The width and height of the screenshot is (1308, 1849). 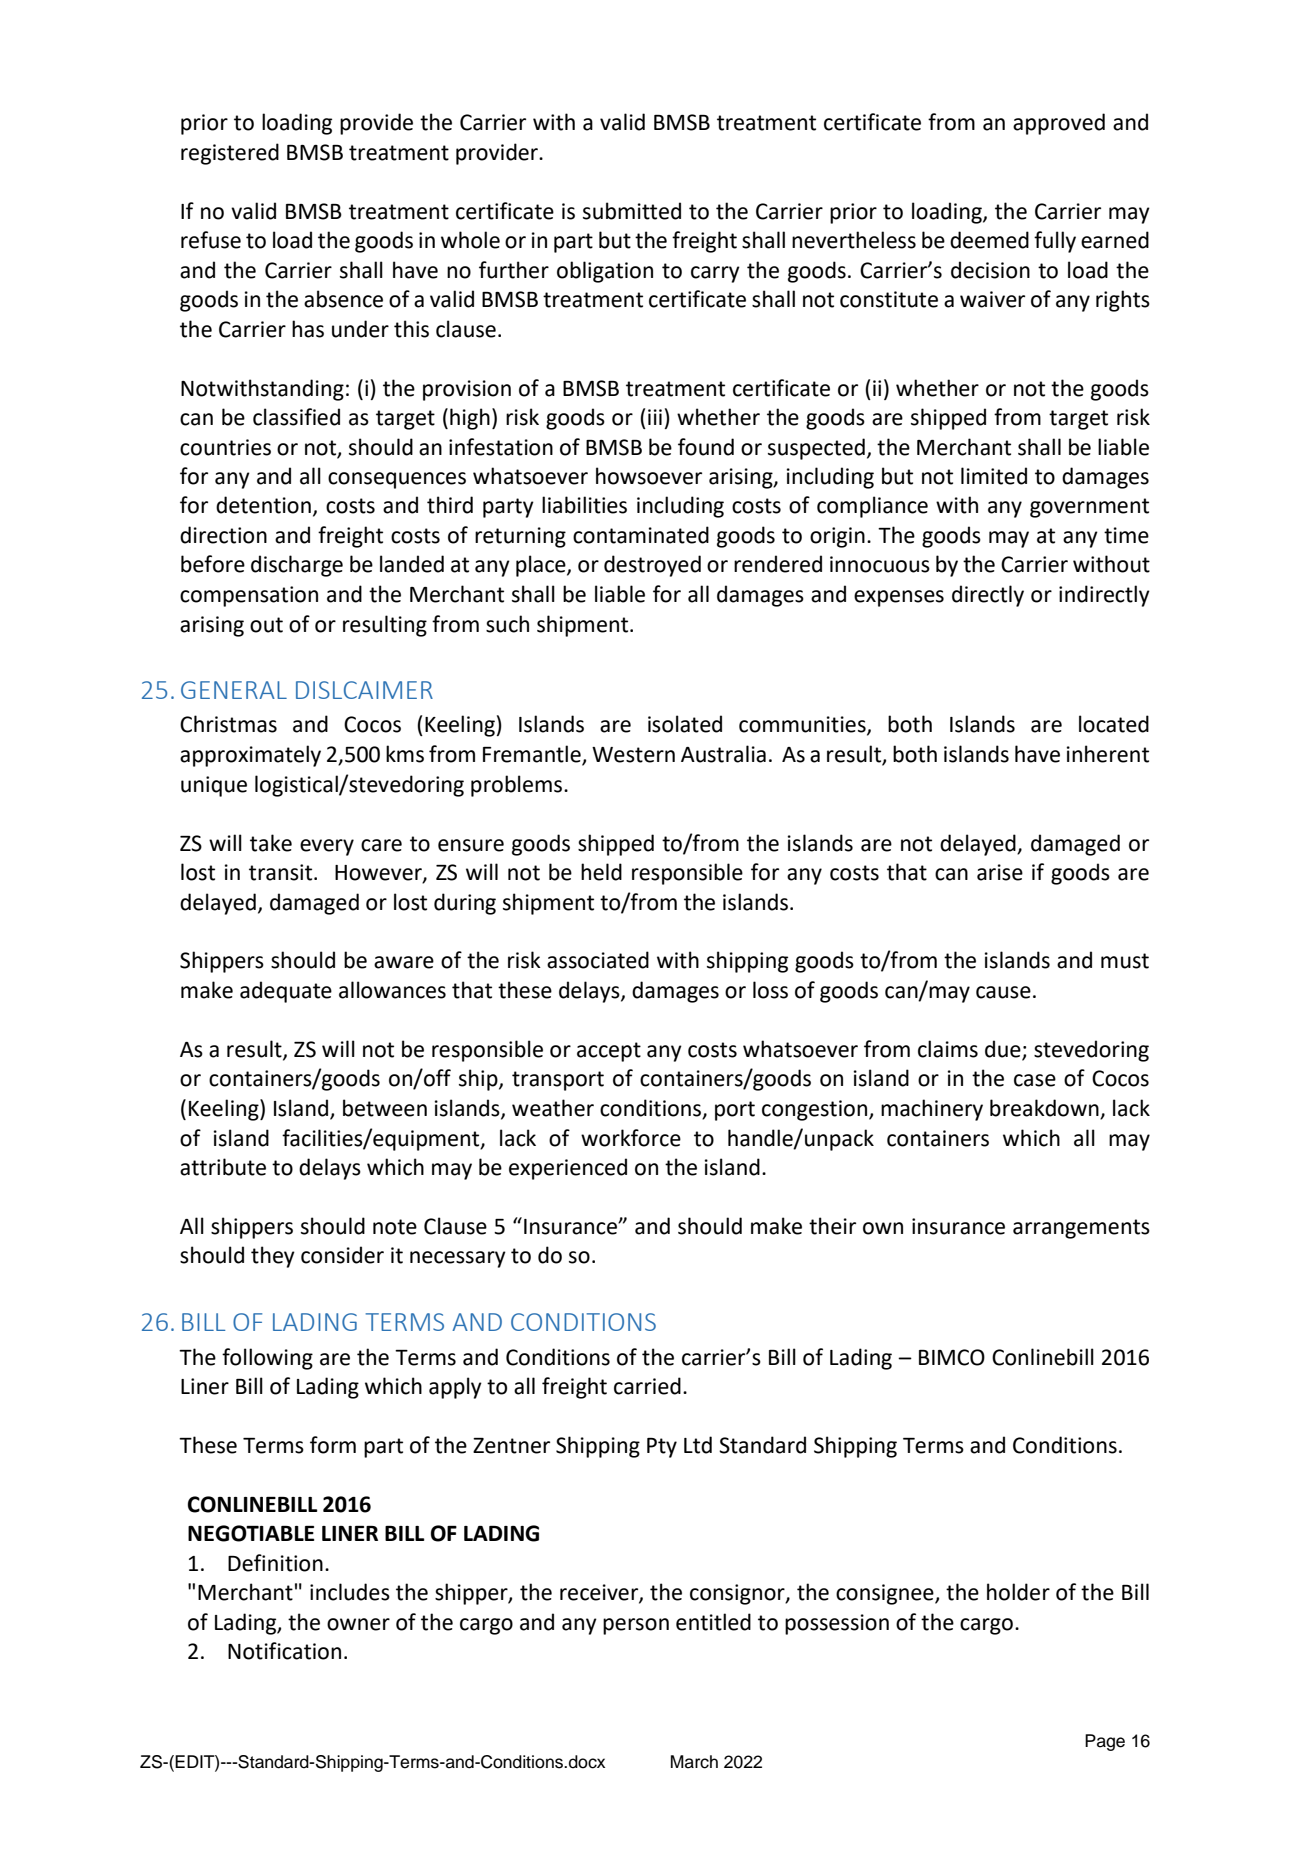 What do you see at coordinates (631, 1138) in the screenshot?
I see `workforce` at bounding box center [631, 1138].
